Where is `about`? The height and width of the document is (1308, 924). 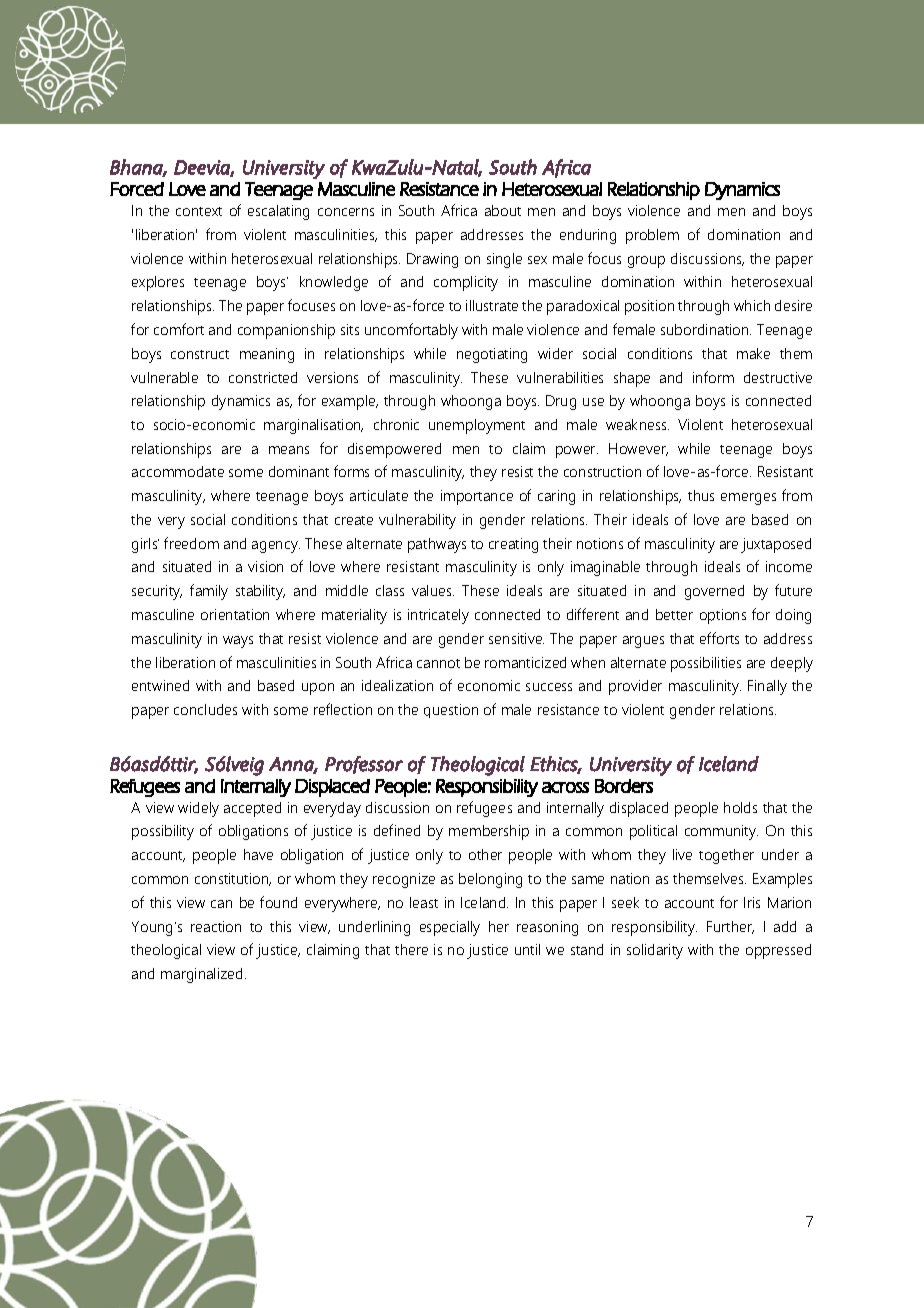
about is located at coordinates (503, 210).
